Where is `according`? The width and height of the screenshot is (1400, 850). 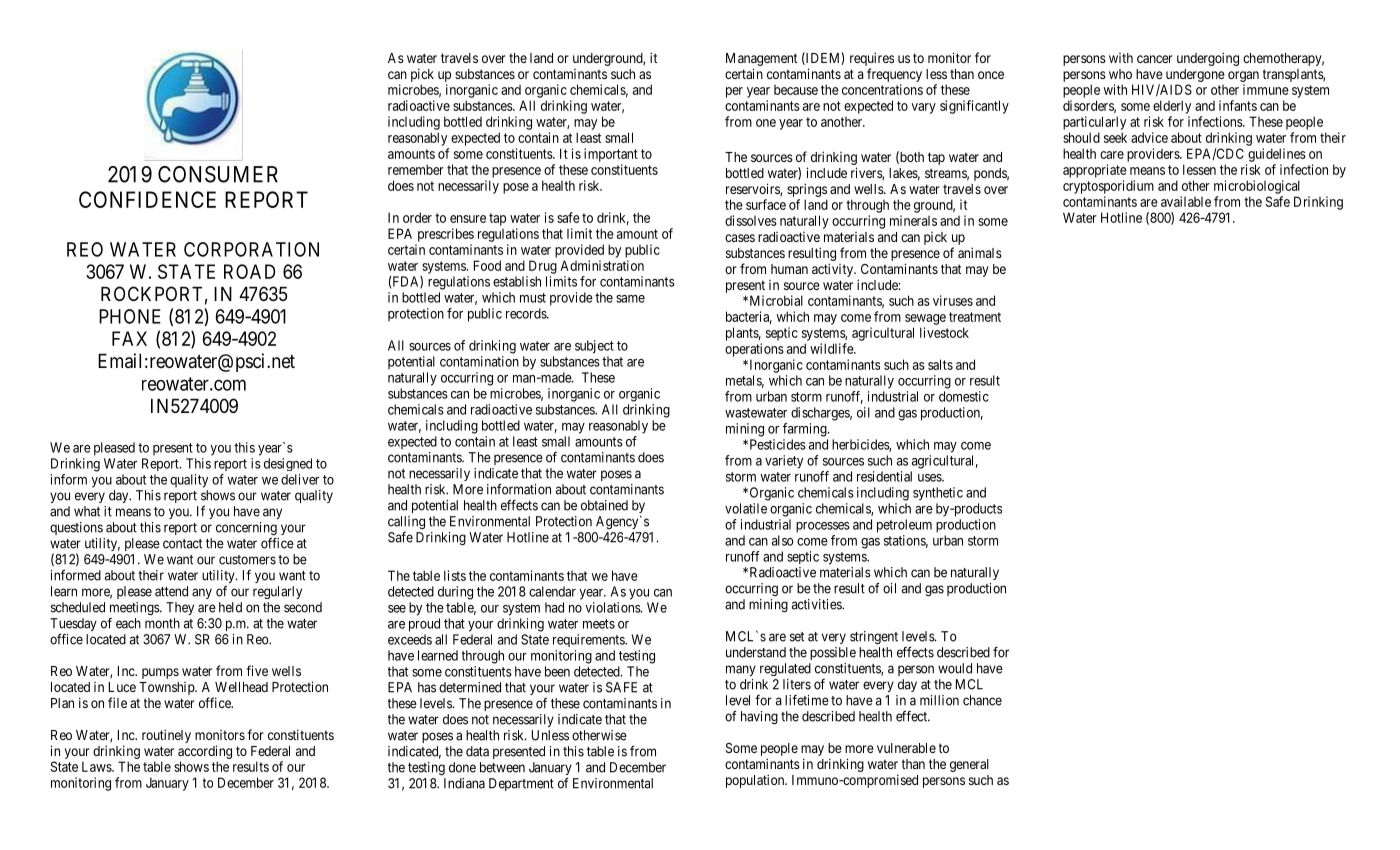
according is located at coordinates (205, 752).
